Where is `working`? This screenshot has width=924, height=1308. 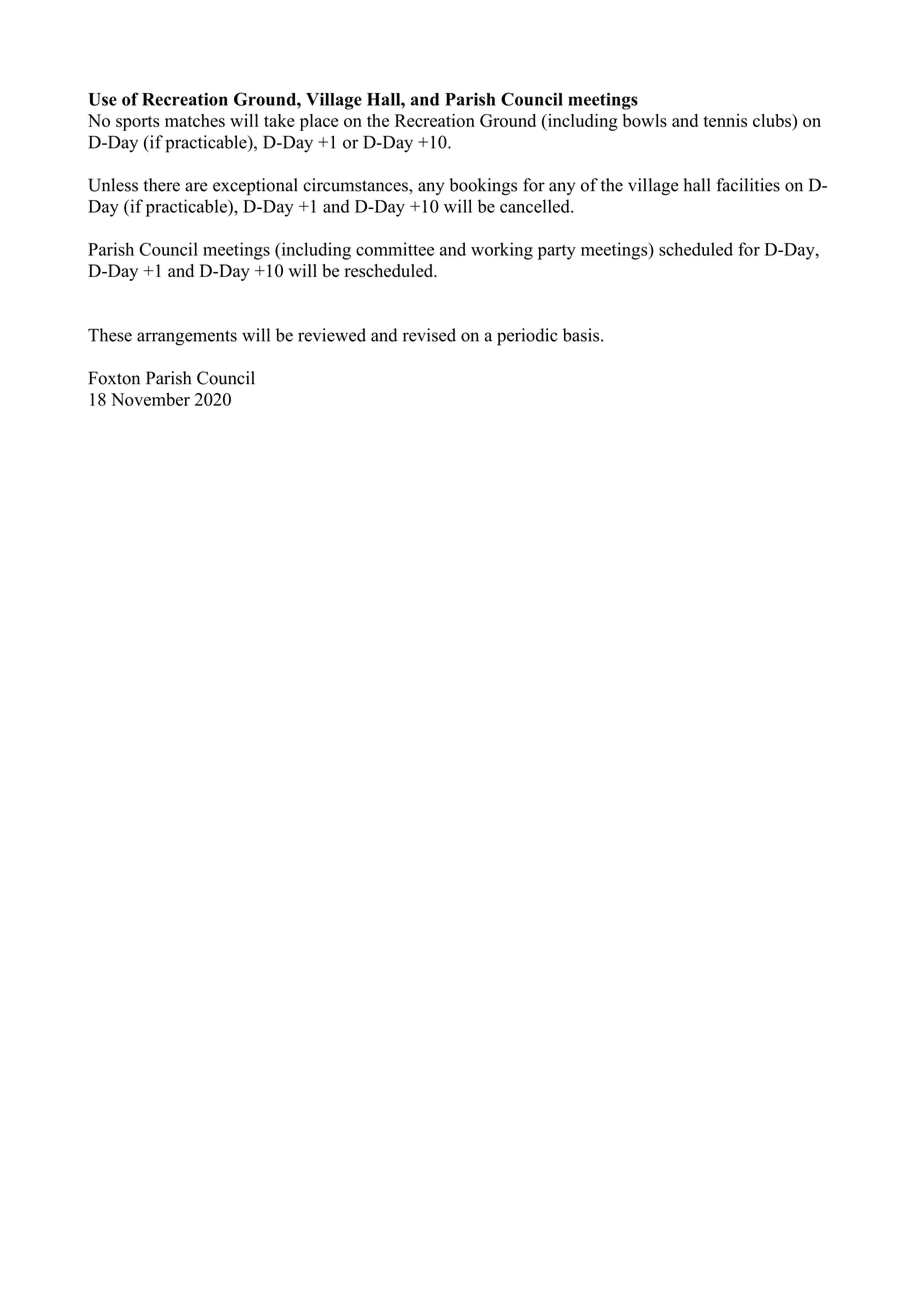 working is located at coordinates (502, 251).
